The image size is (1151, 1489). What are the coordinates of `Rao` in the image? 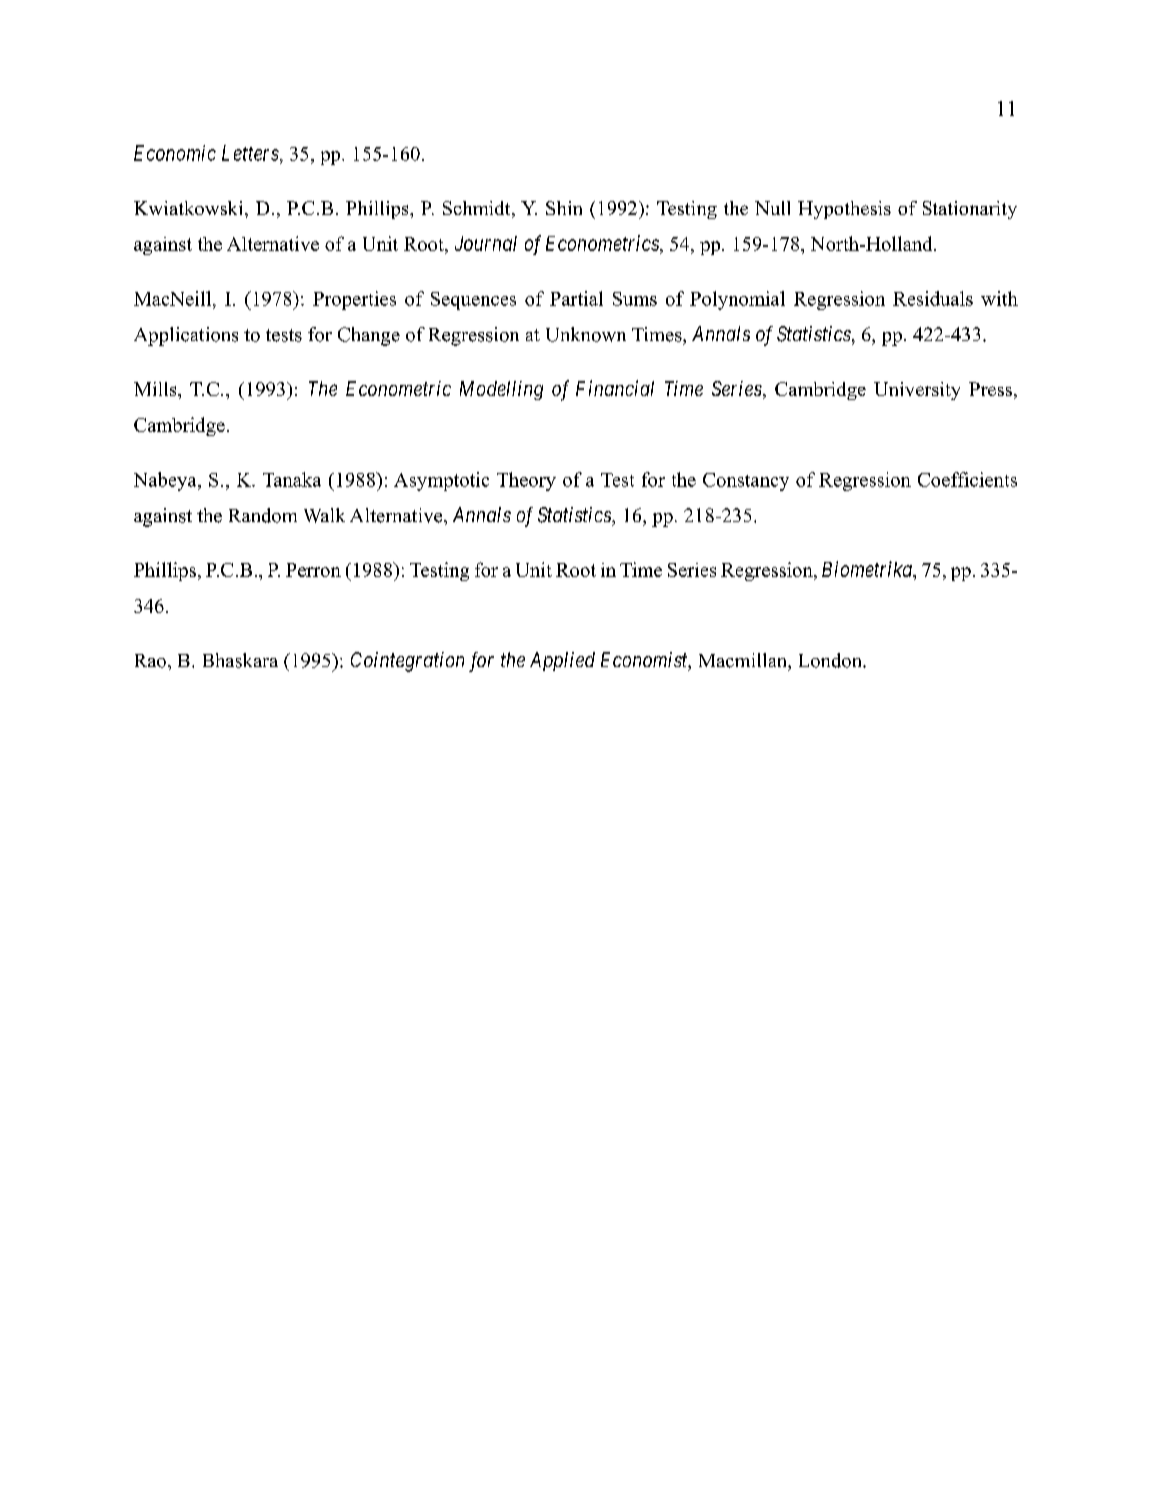 It's located at (150, 661).
